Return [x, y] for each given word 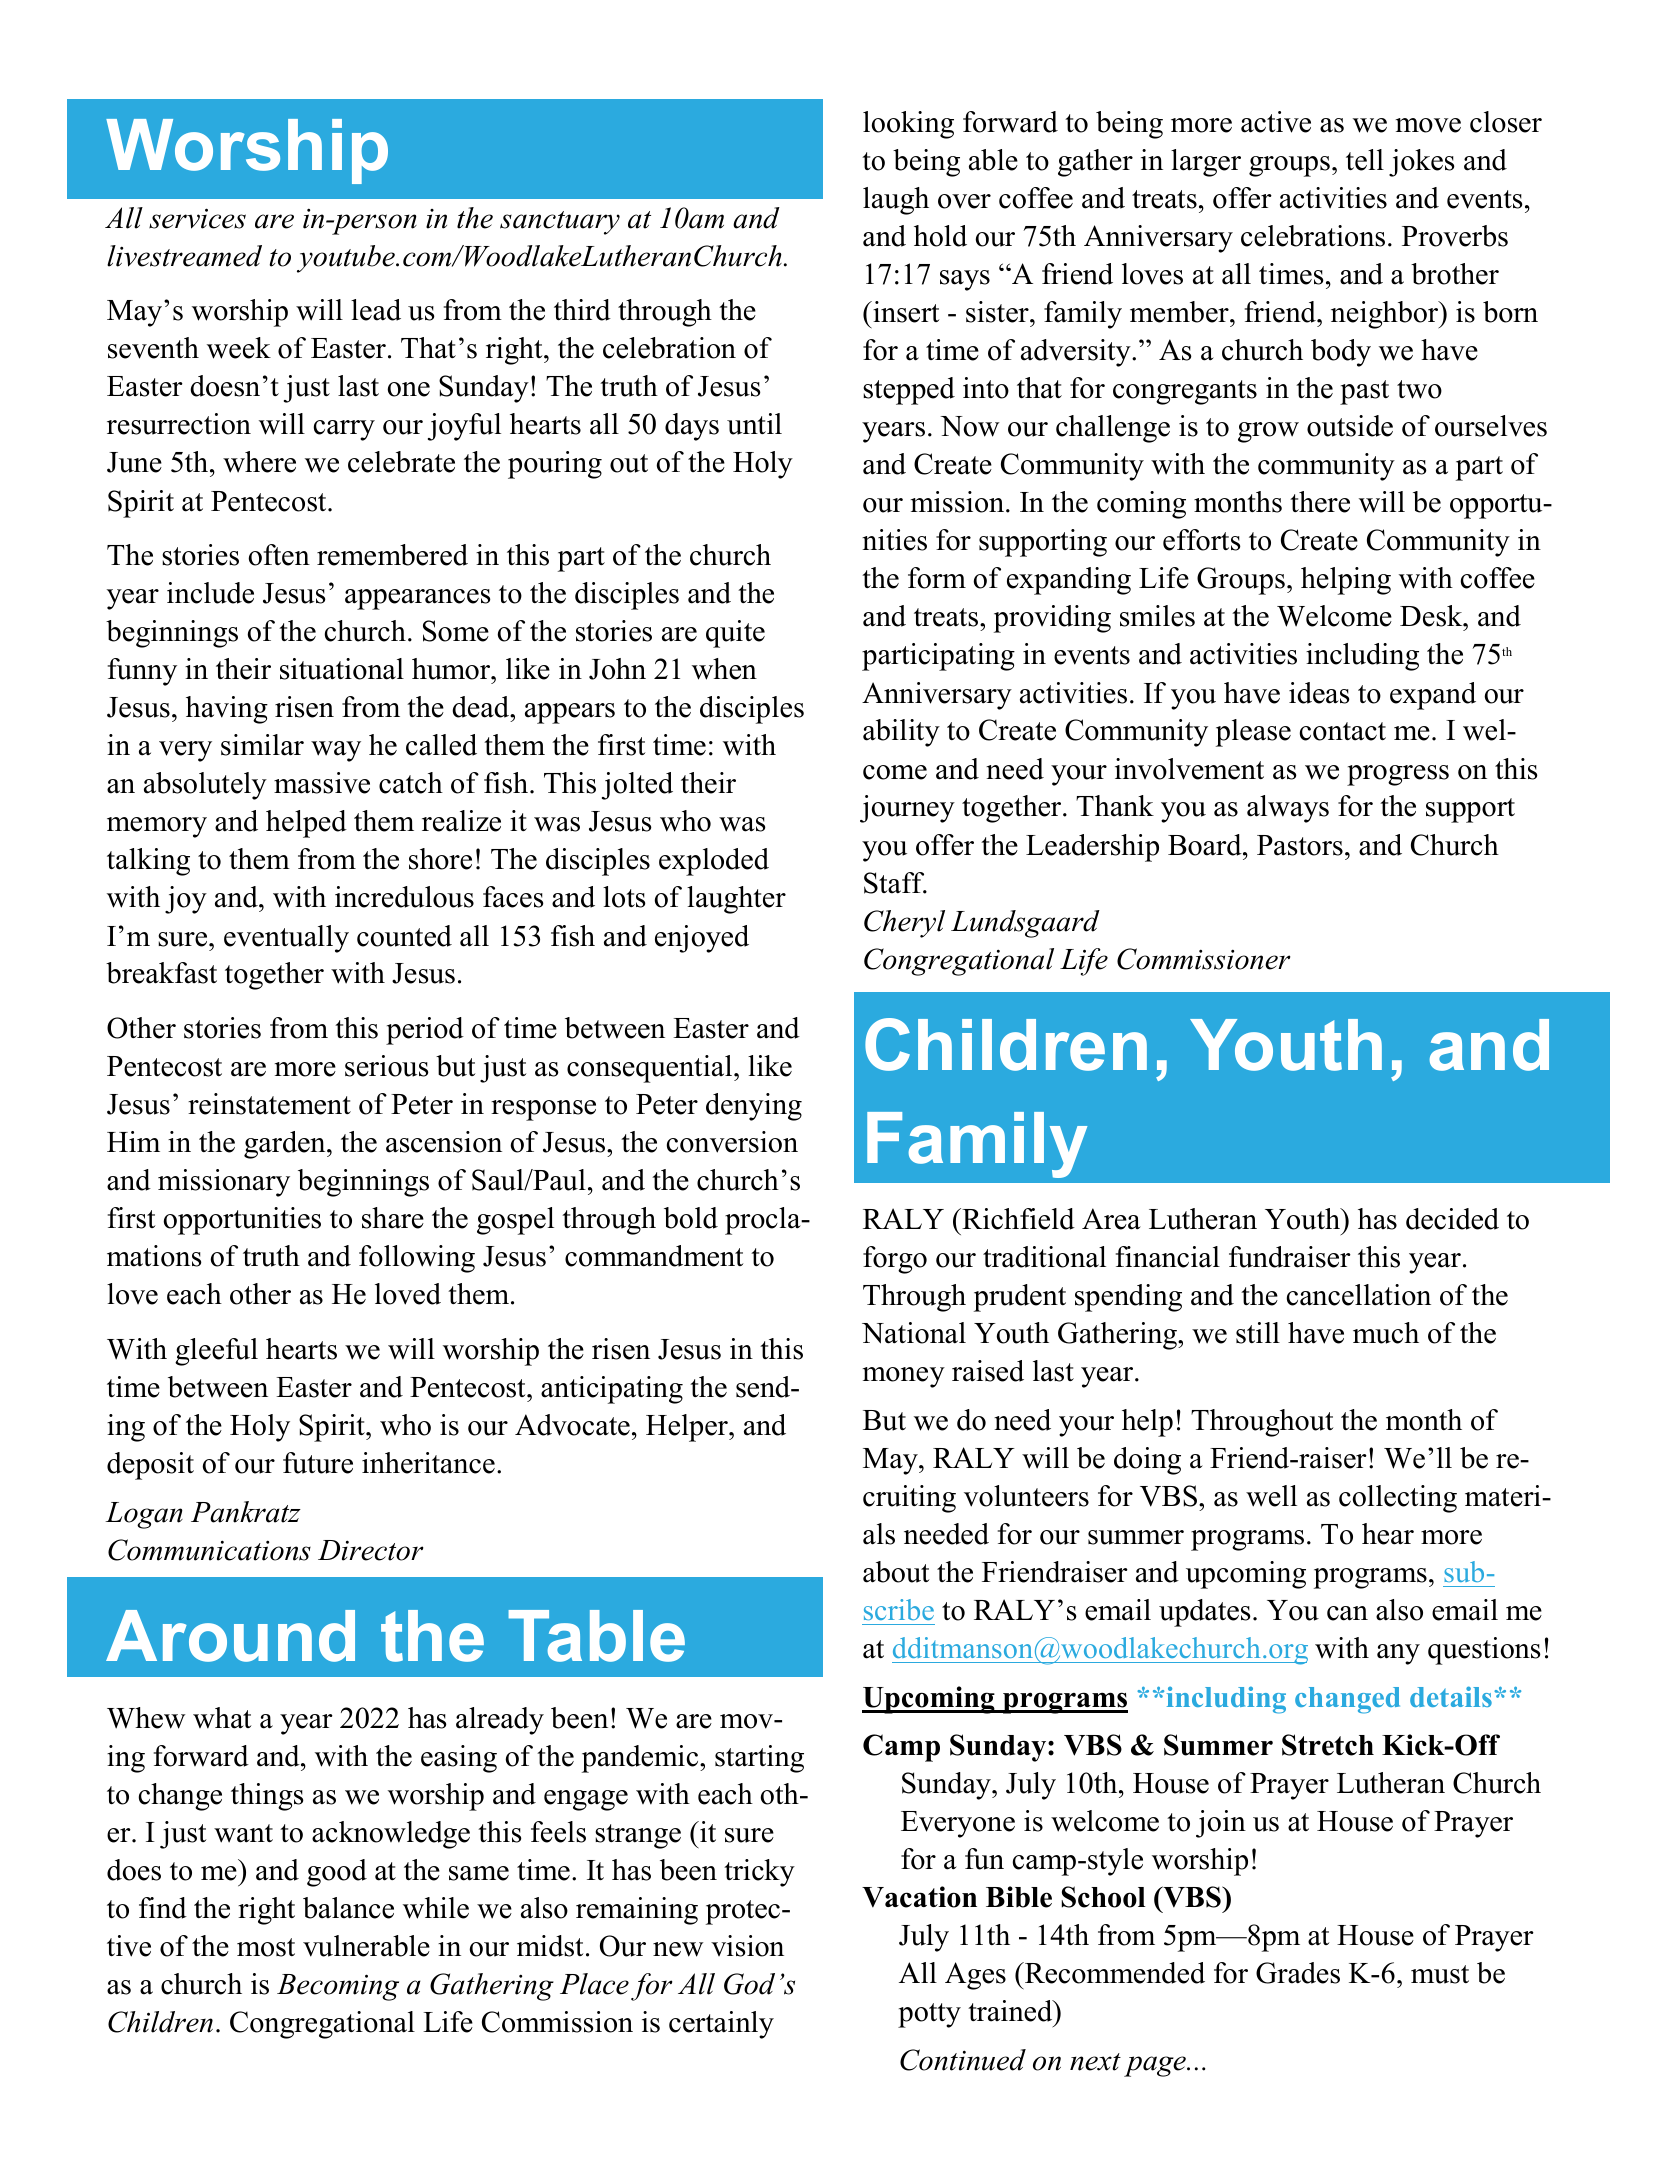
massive [322, 783]
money [904, 1377]
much [1386, 1333]
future [318, 1463]
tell [1365, 160]
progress [1398, 775]
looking [908, 125]
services [197, 218]
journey [907, 809]
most [266, 1947]
